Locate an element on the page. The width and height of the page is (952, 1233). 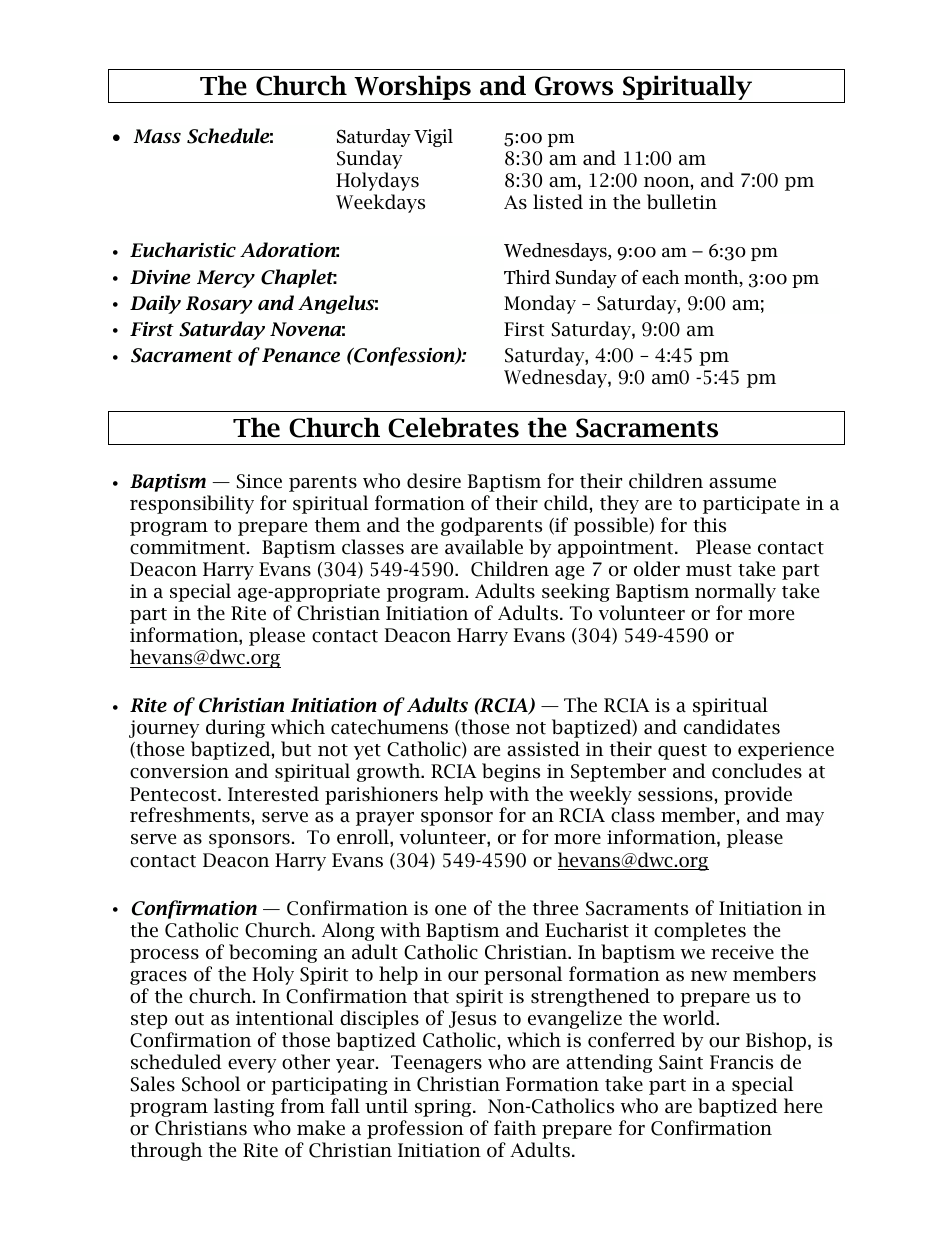
during is located at coordinates (235, 728).
